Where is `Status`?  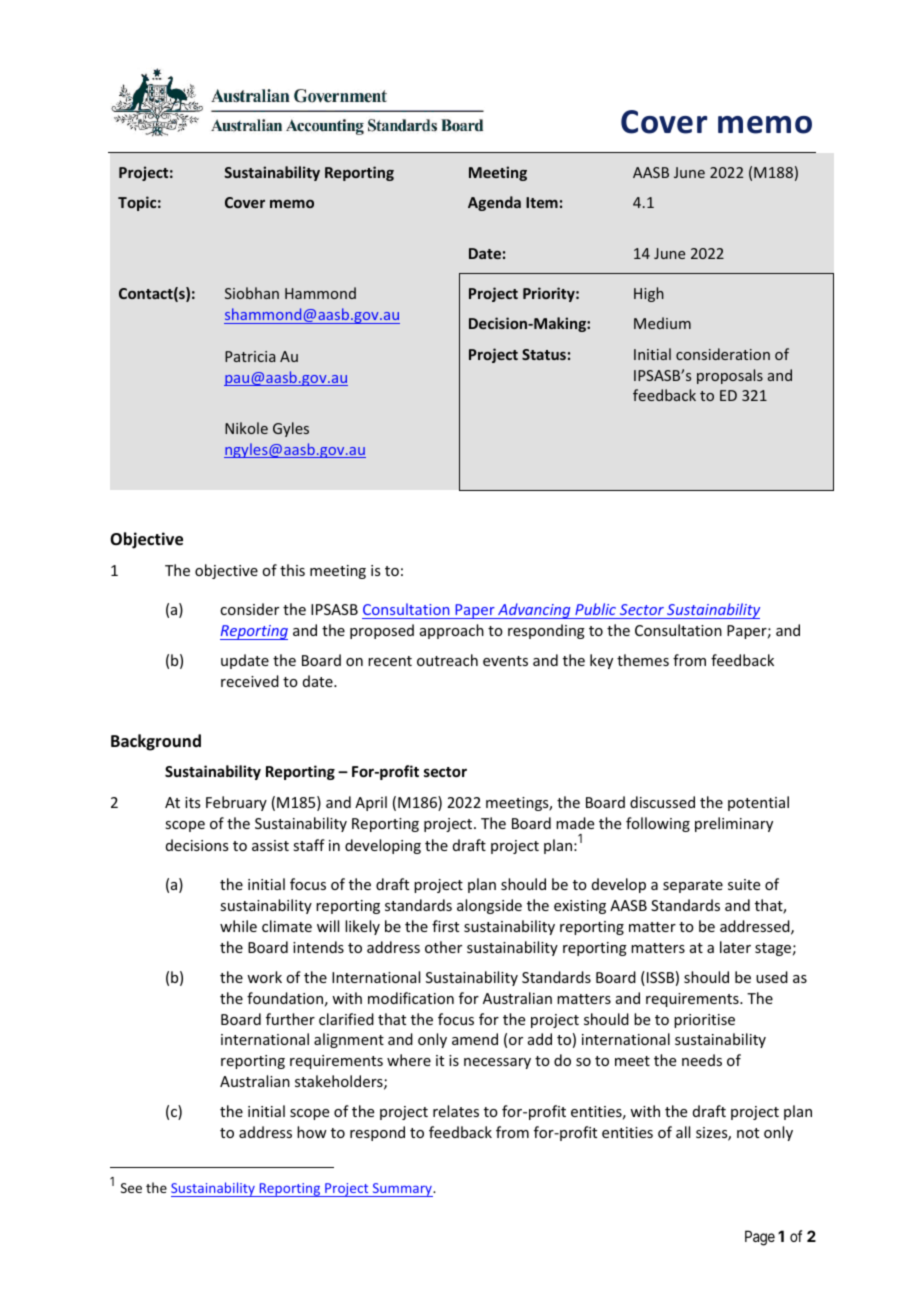 Status is located at coordinates (544, 354).
